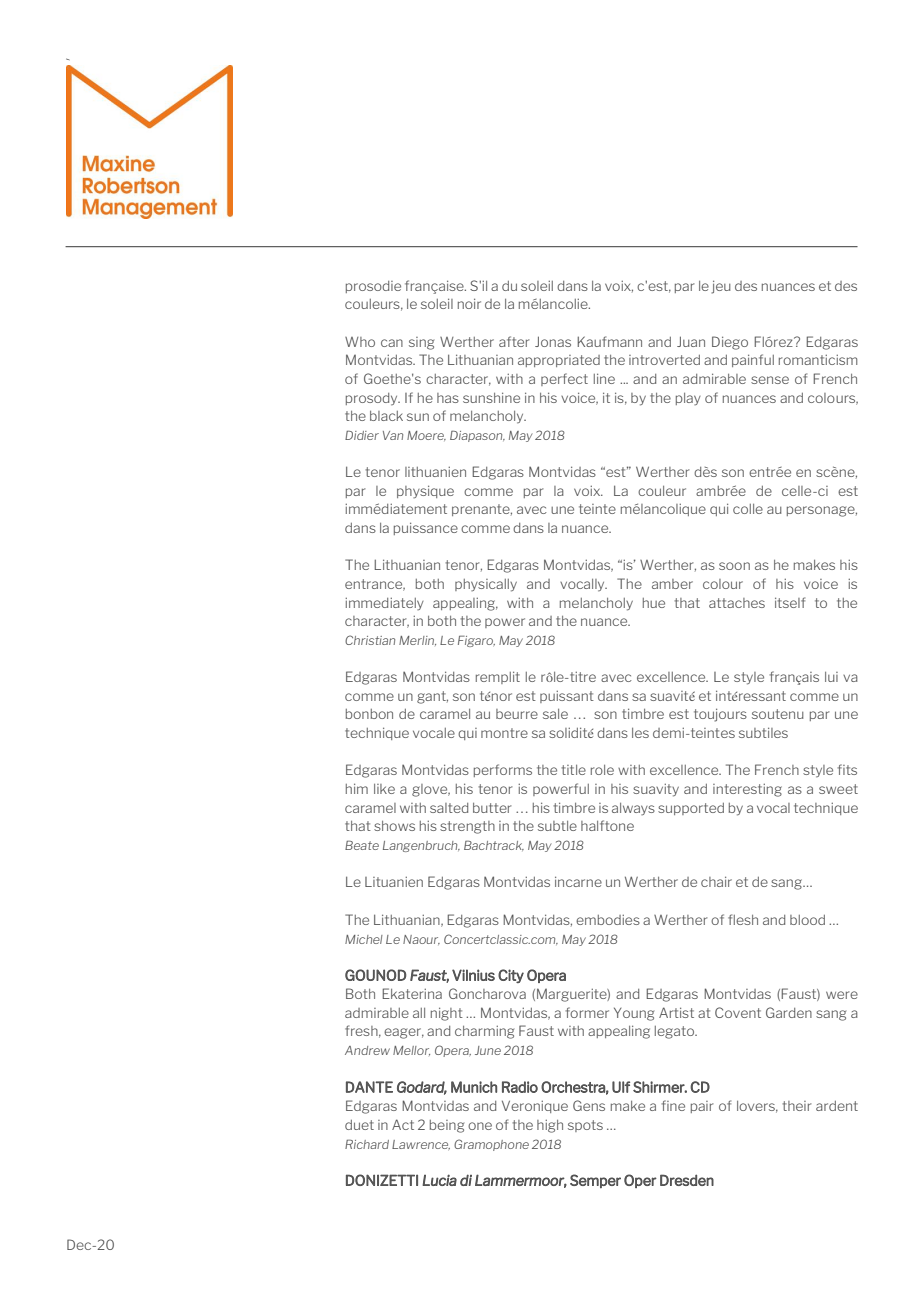 The width and height of the screenshot is (924, 1308). What do you see at coordinates (431, 790) in the screenshot?
I see `glove` at bounding box center [431, 790].
